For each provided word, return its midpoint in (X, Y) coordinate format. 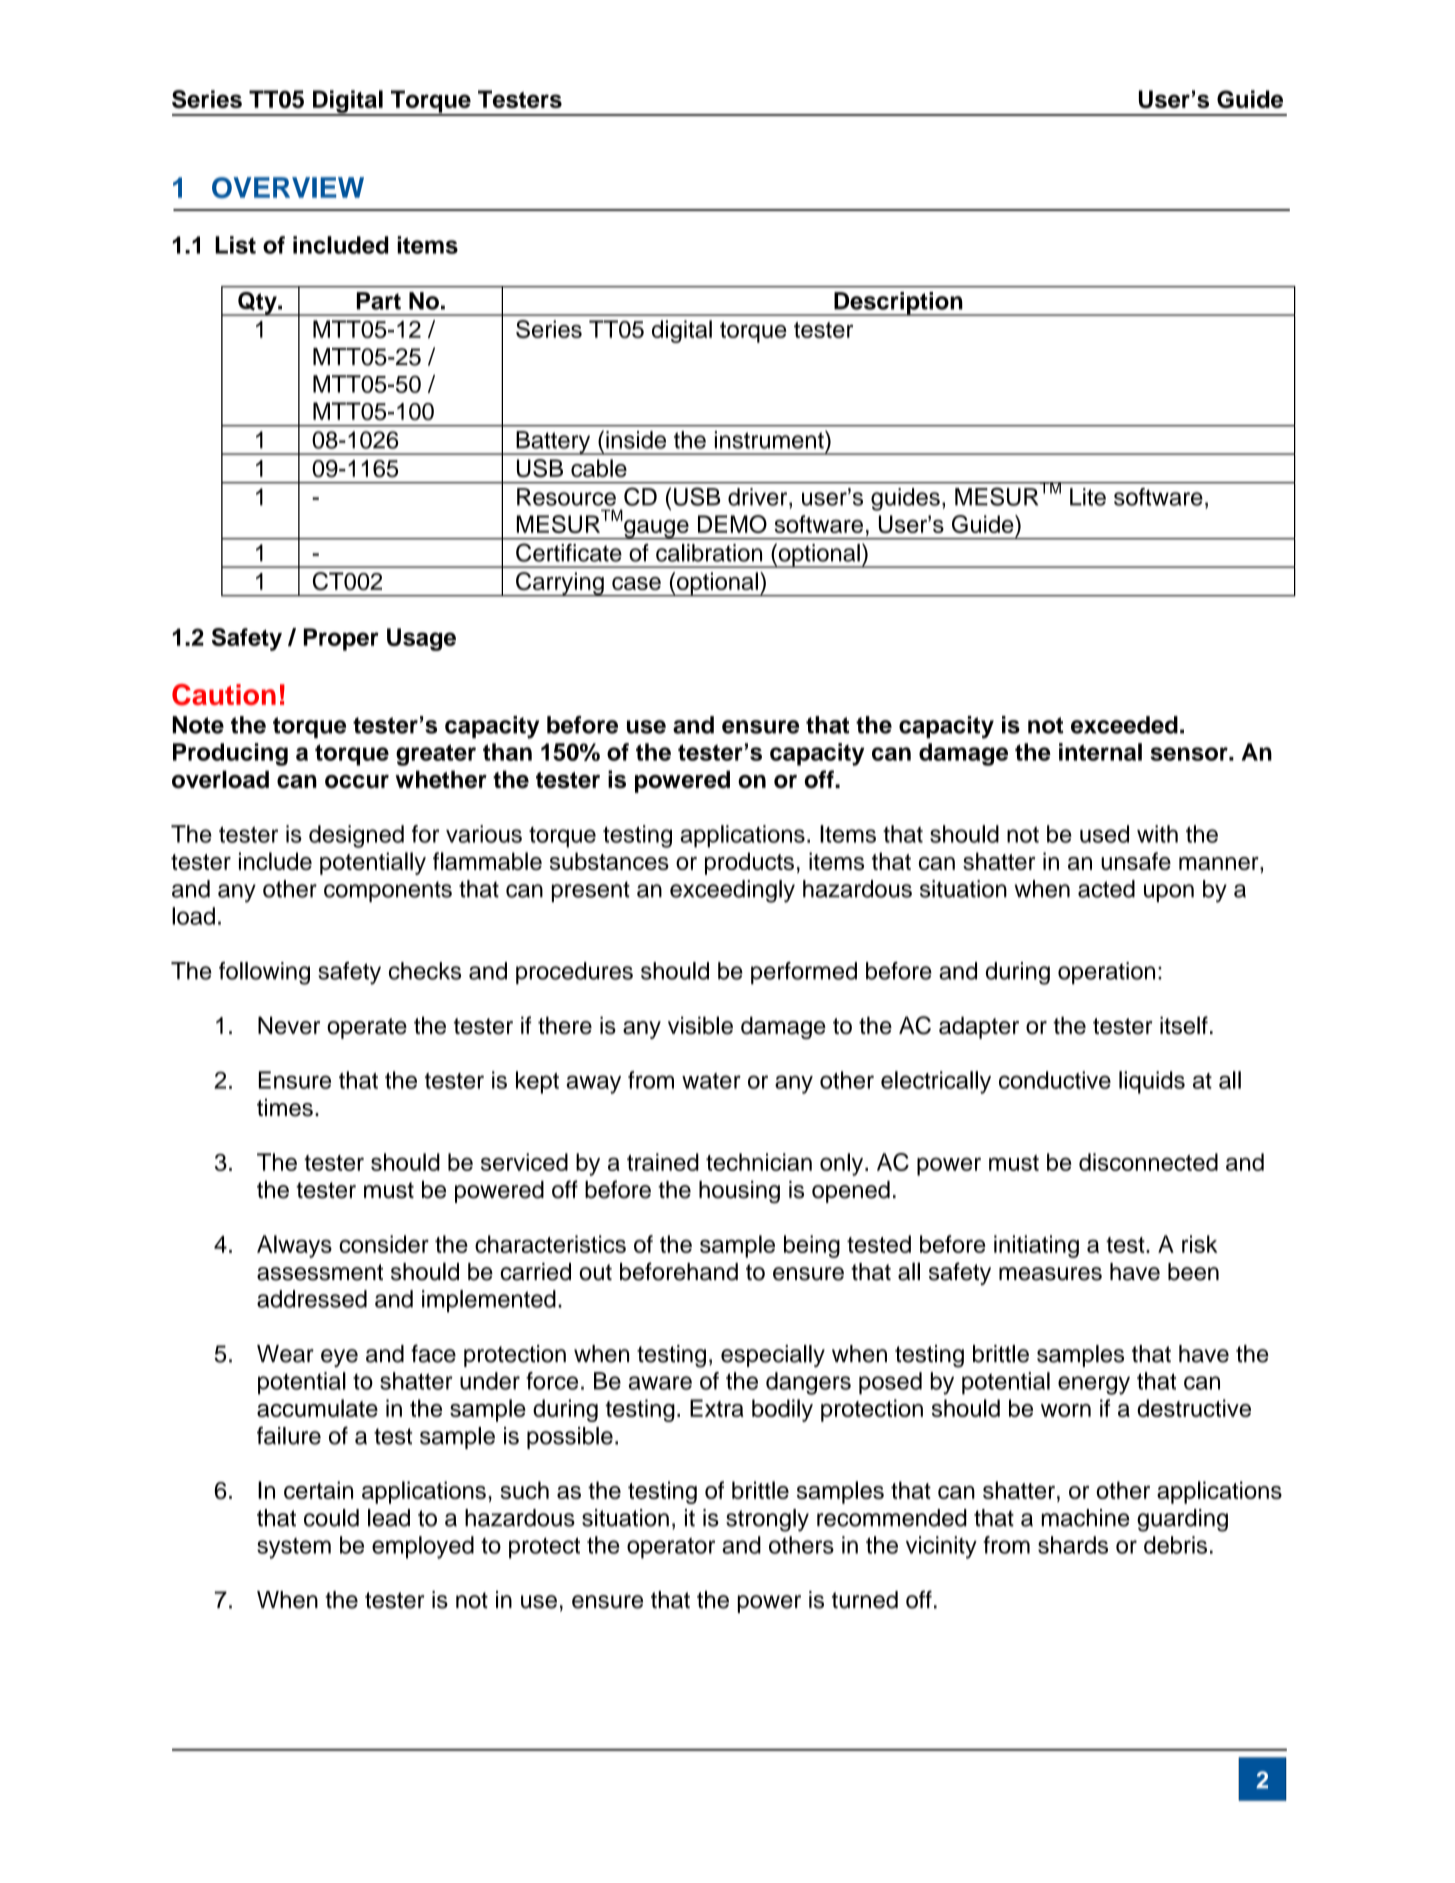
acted (1106, 889)
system (294, 1548)
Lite (1088, 497)
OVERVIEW (288, 187)
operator (671, 1548)
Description (898, 304)
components (388, 891)
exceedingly (732, 891)
